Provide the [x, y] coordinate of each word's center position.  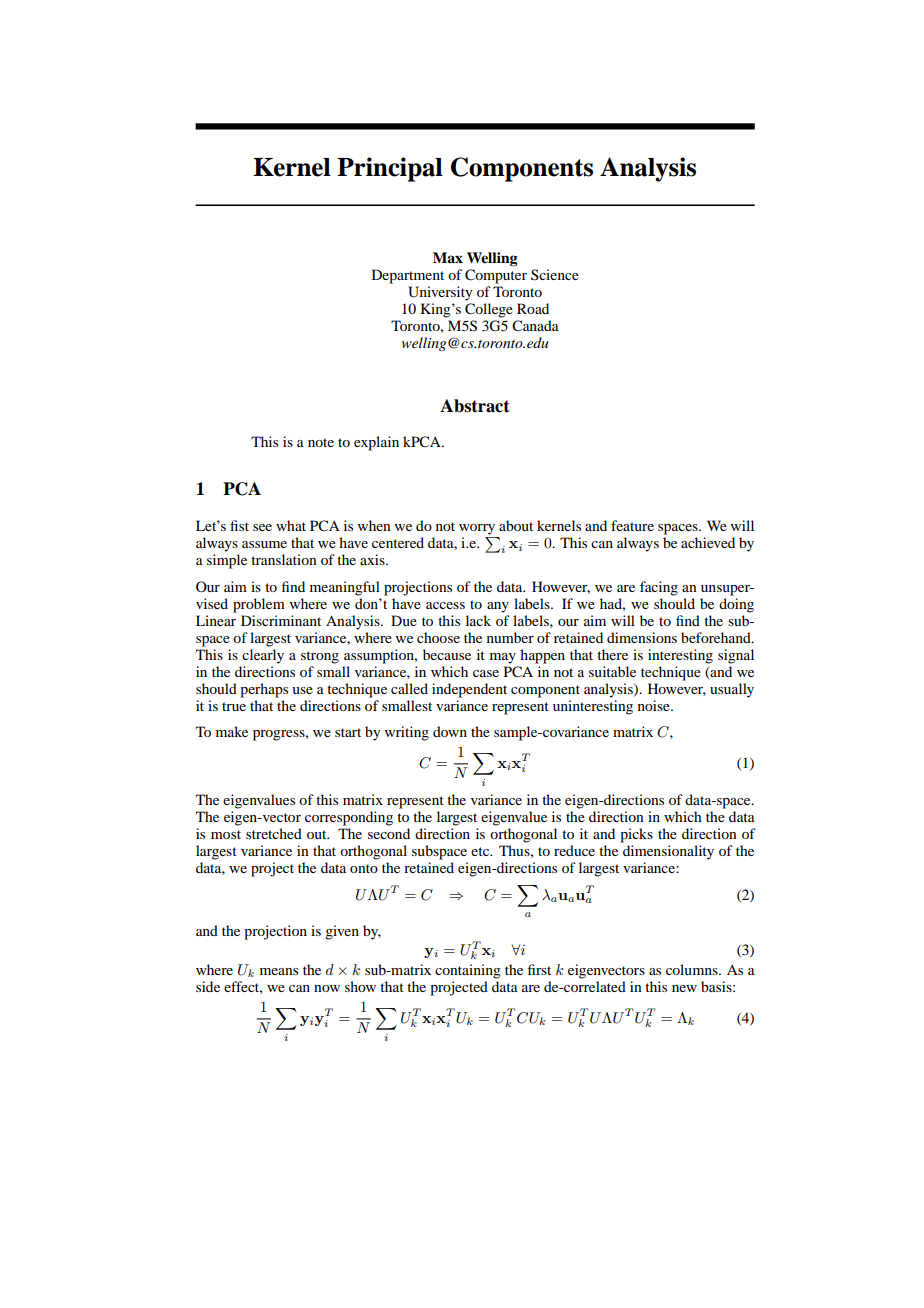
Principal [390, 169]
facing [659, 588]
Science [555, 274]
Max [448, 257]
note [321, 442]
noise [655, 705]
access [445, 605]
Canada [535, 326]
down [450, 731]
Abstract [475, 406]
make [232, 731]
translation [284, 559]
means [279, 971]
